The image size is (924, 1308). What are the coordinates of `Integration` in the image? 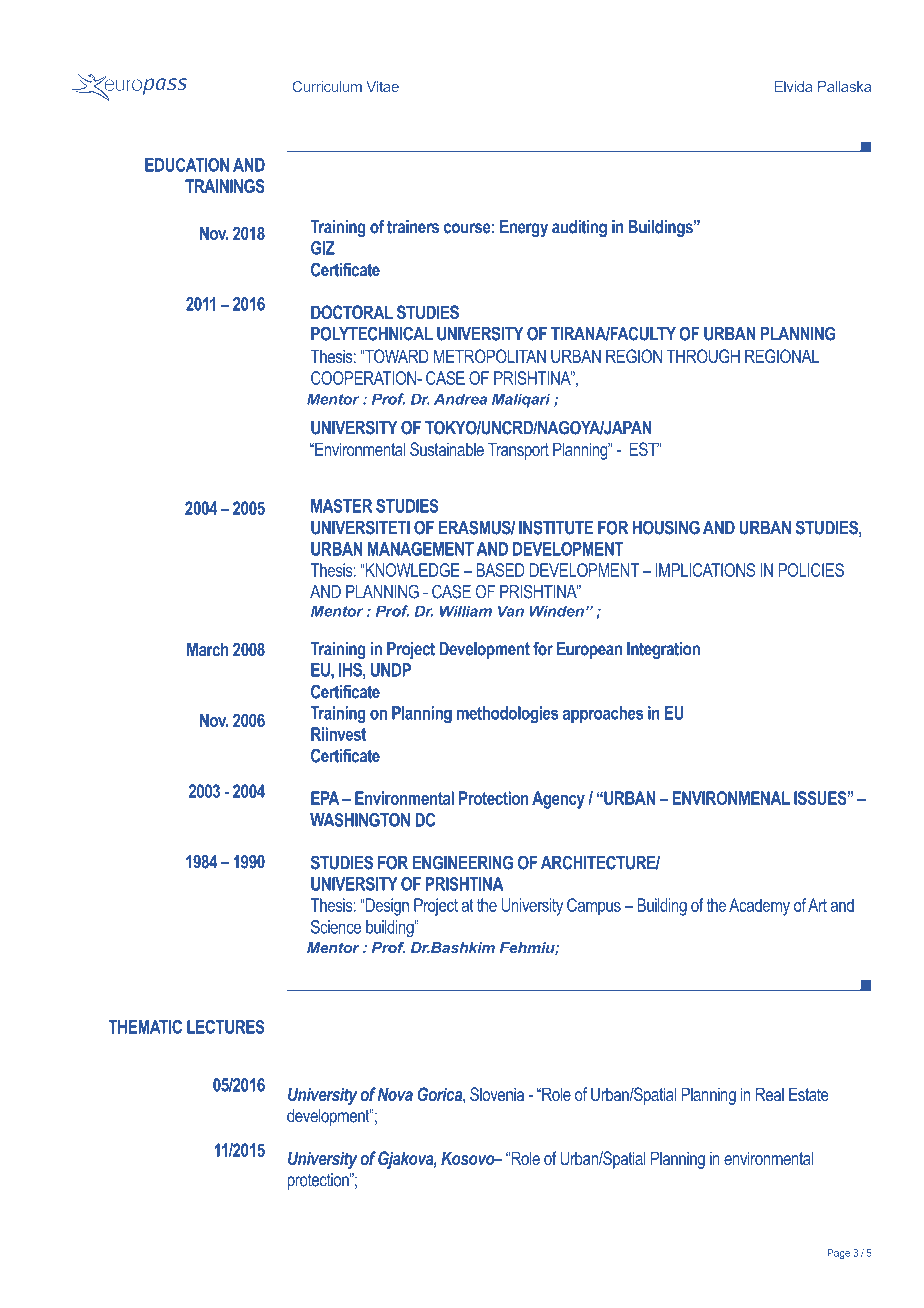 It's located at (663, 650).
